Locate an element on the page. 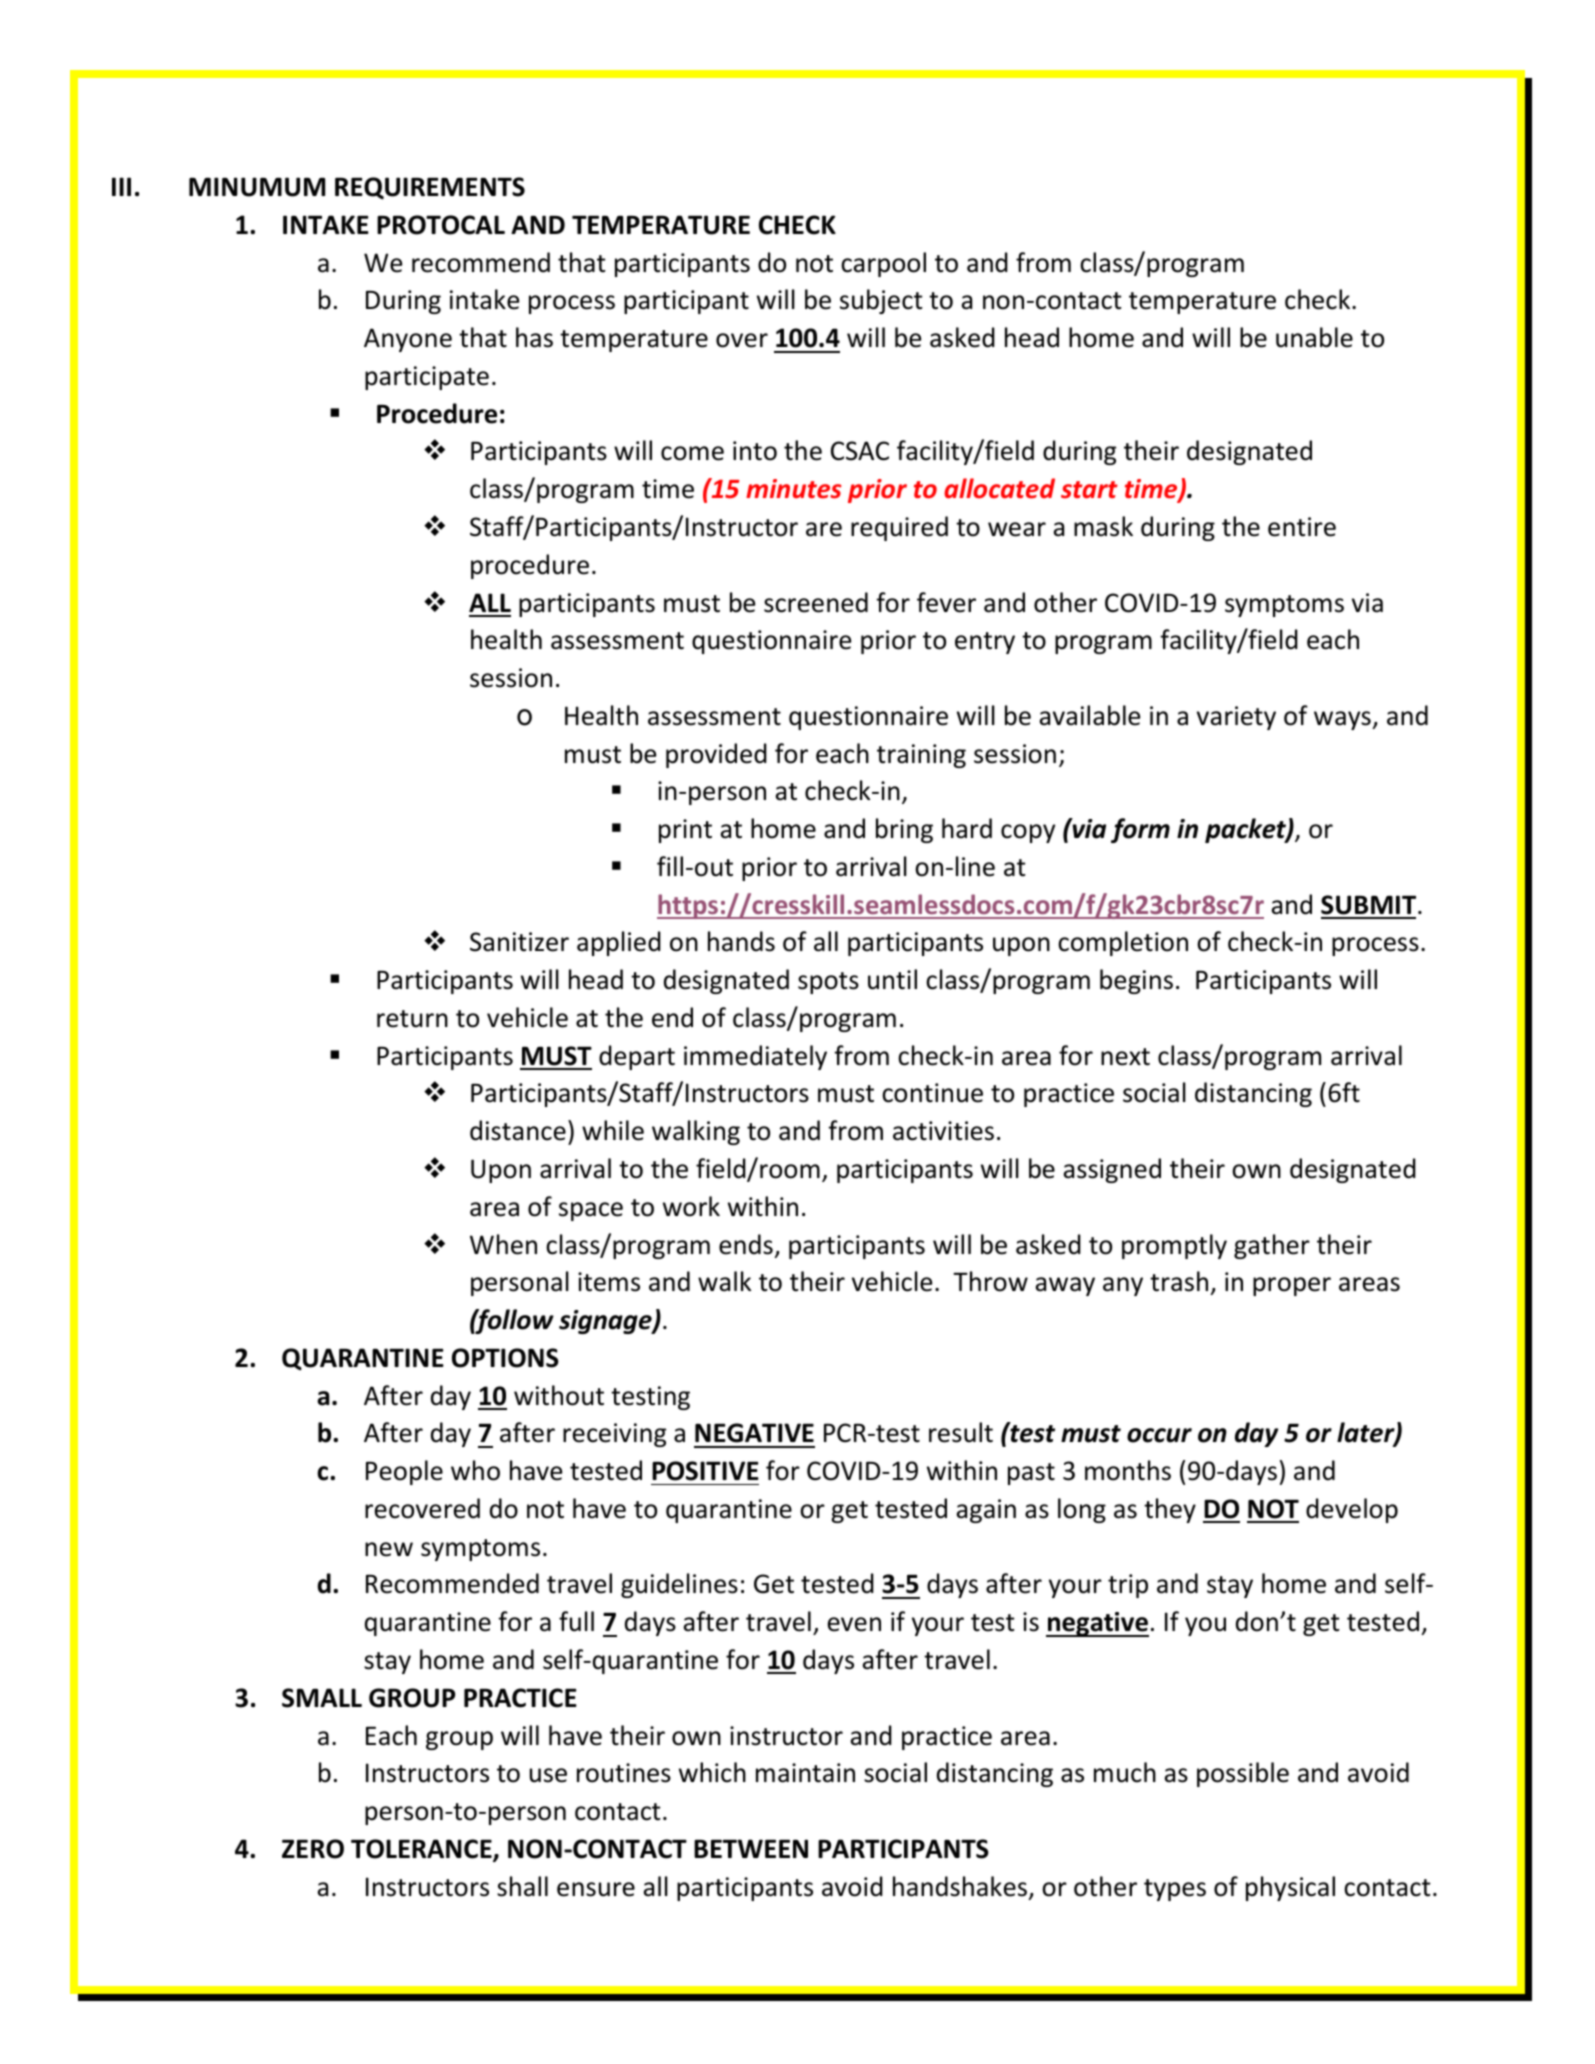 This image has height=2064, width=1595. ZERO is located at coordinates (313, 1849).
